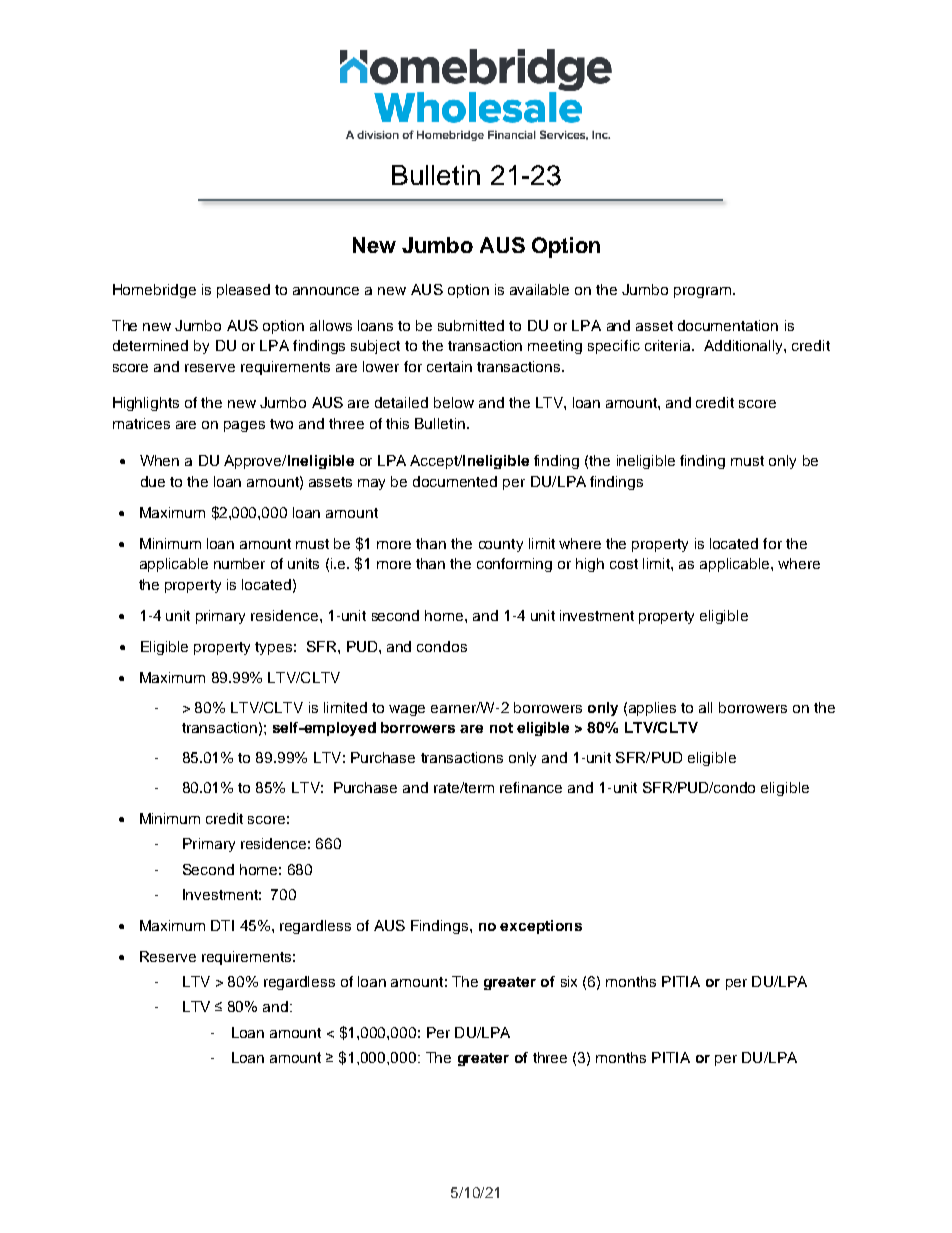 The image size is (952, 1233). What do you see at coordinates (541, 927) in the screenshot?
I see `exceptions` at bounding box center [541, 927].
